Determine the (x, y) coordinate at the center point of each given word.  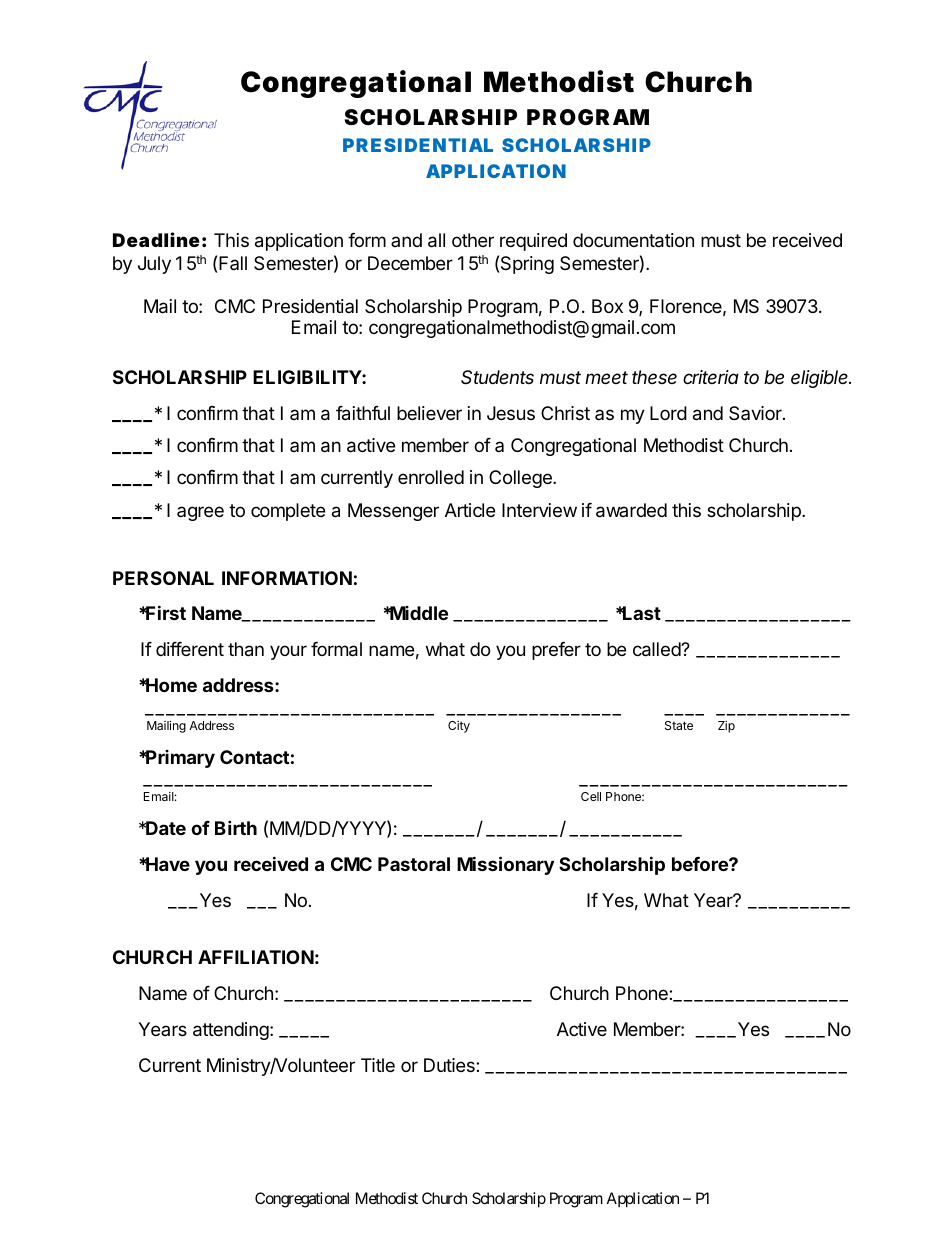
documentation (633, 240)
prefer (556, 651)
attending (232, 1031)
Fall (233, 263)
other (473, 240)
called (657, 649)
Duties (450, 1065)
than (246, 649)
